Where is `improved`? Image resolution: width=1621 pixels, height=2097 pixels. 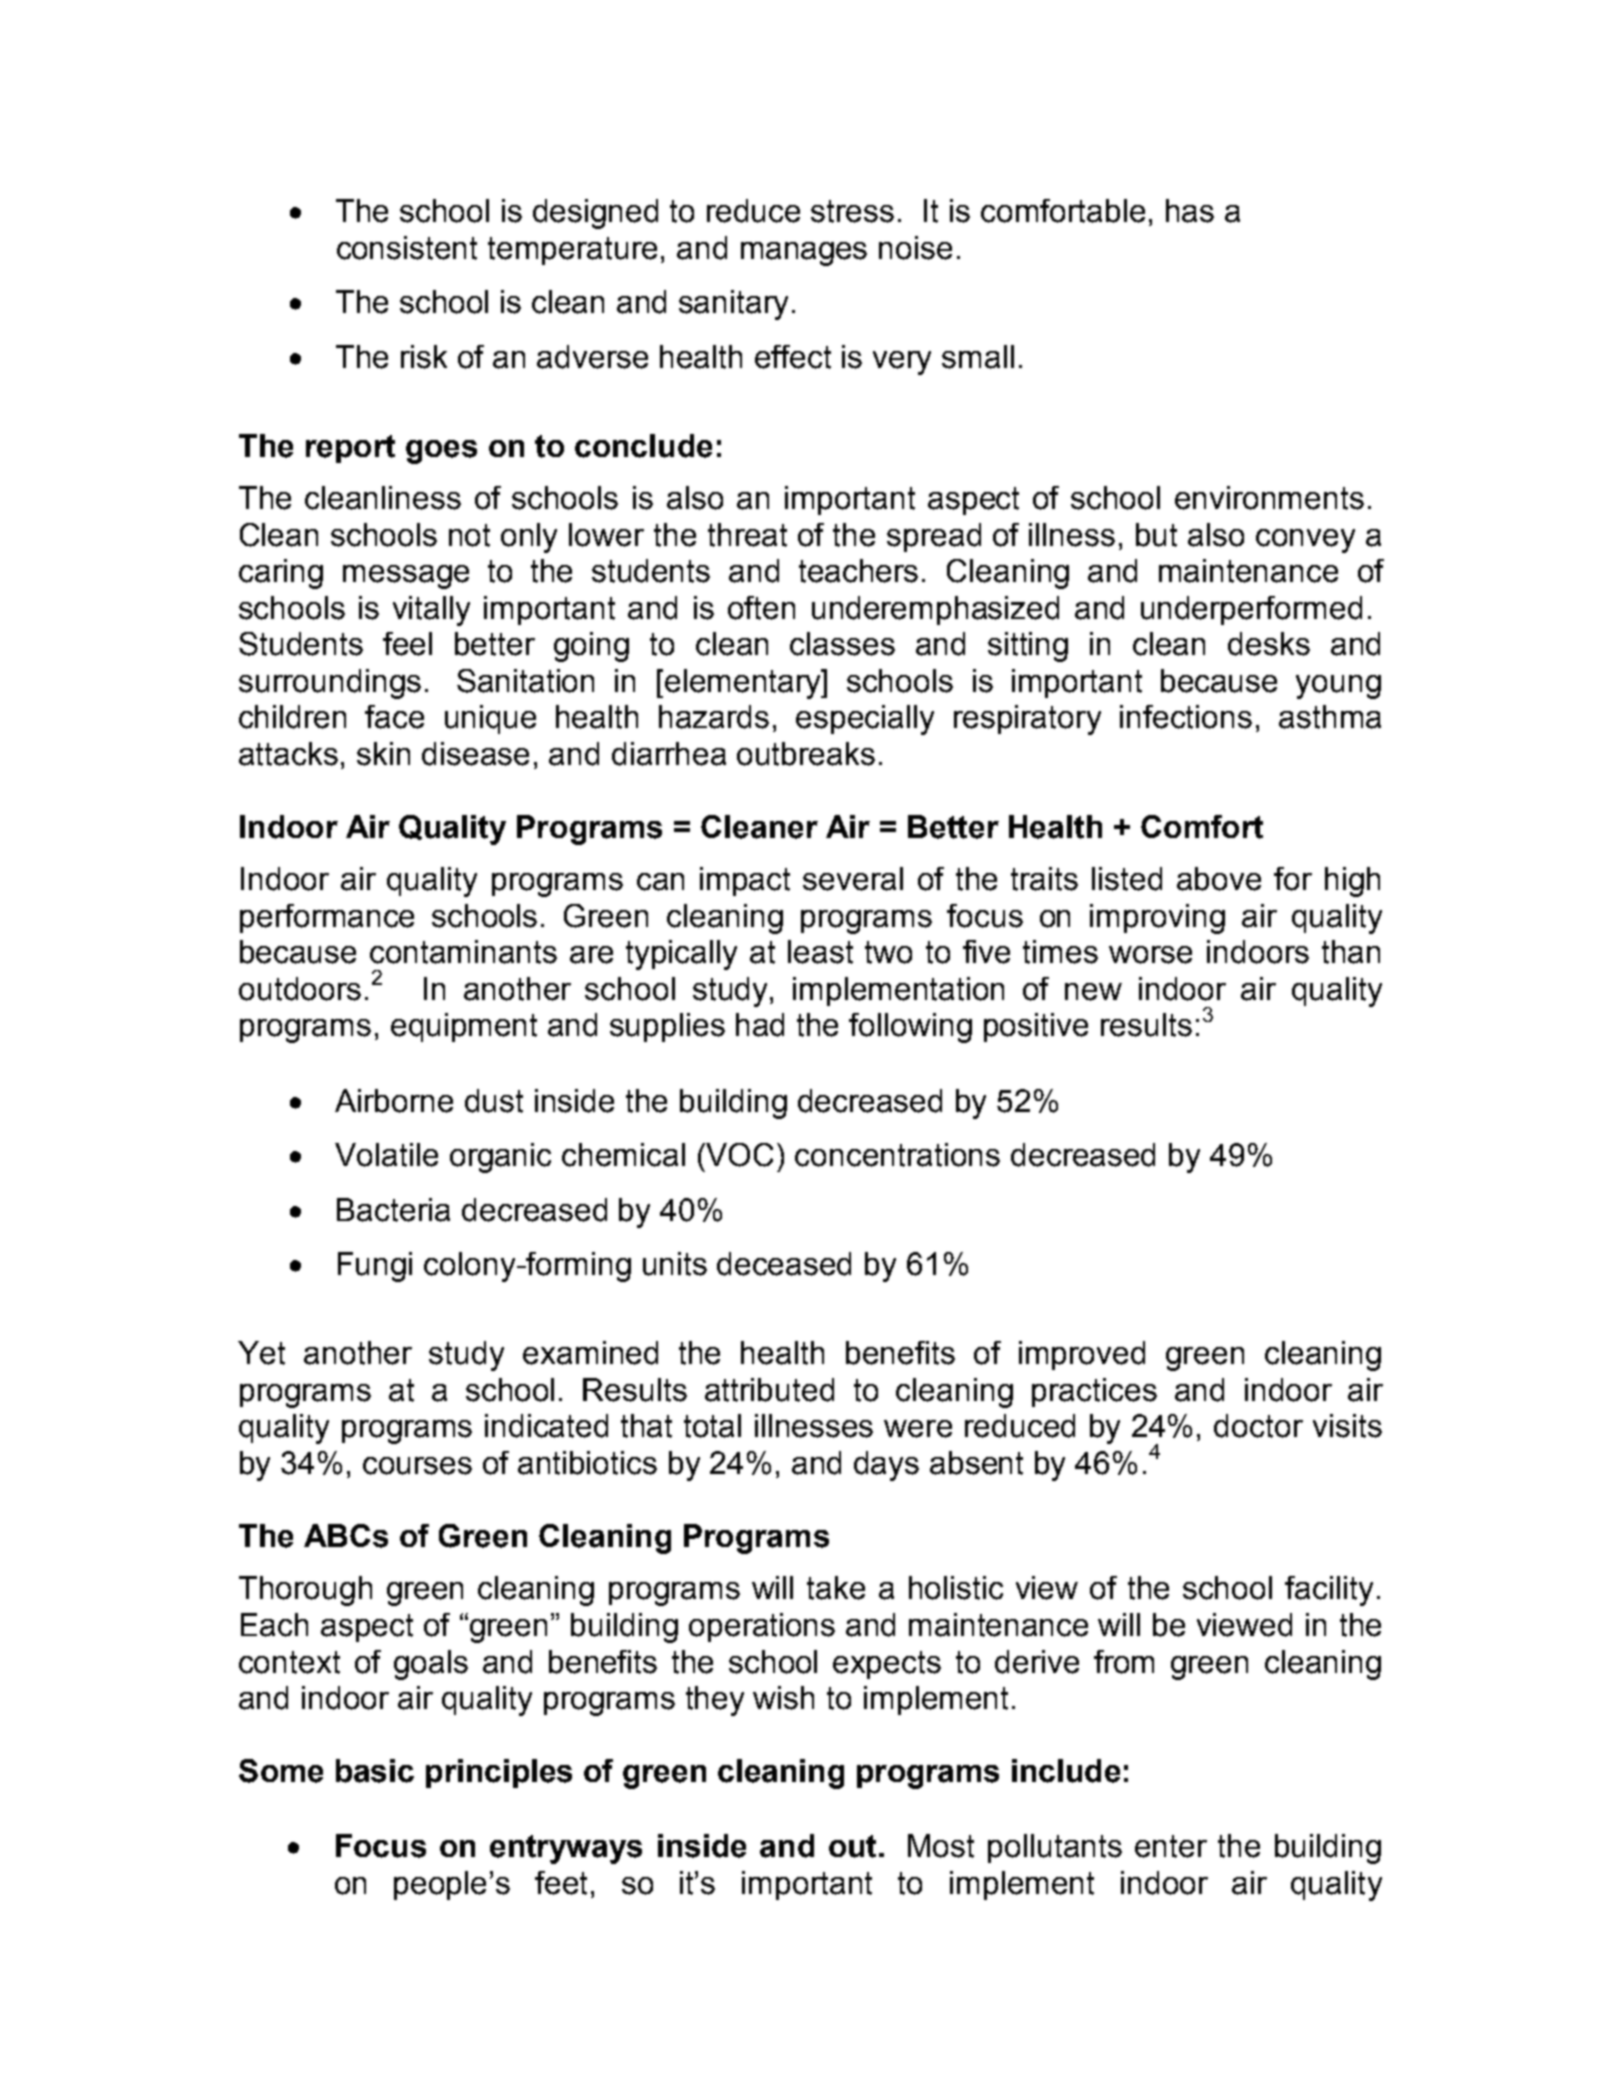
improved is located at coordinates (1082, 1355).
